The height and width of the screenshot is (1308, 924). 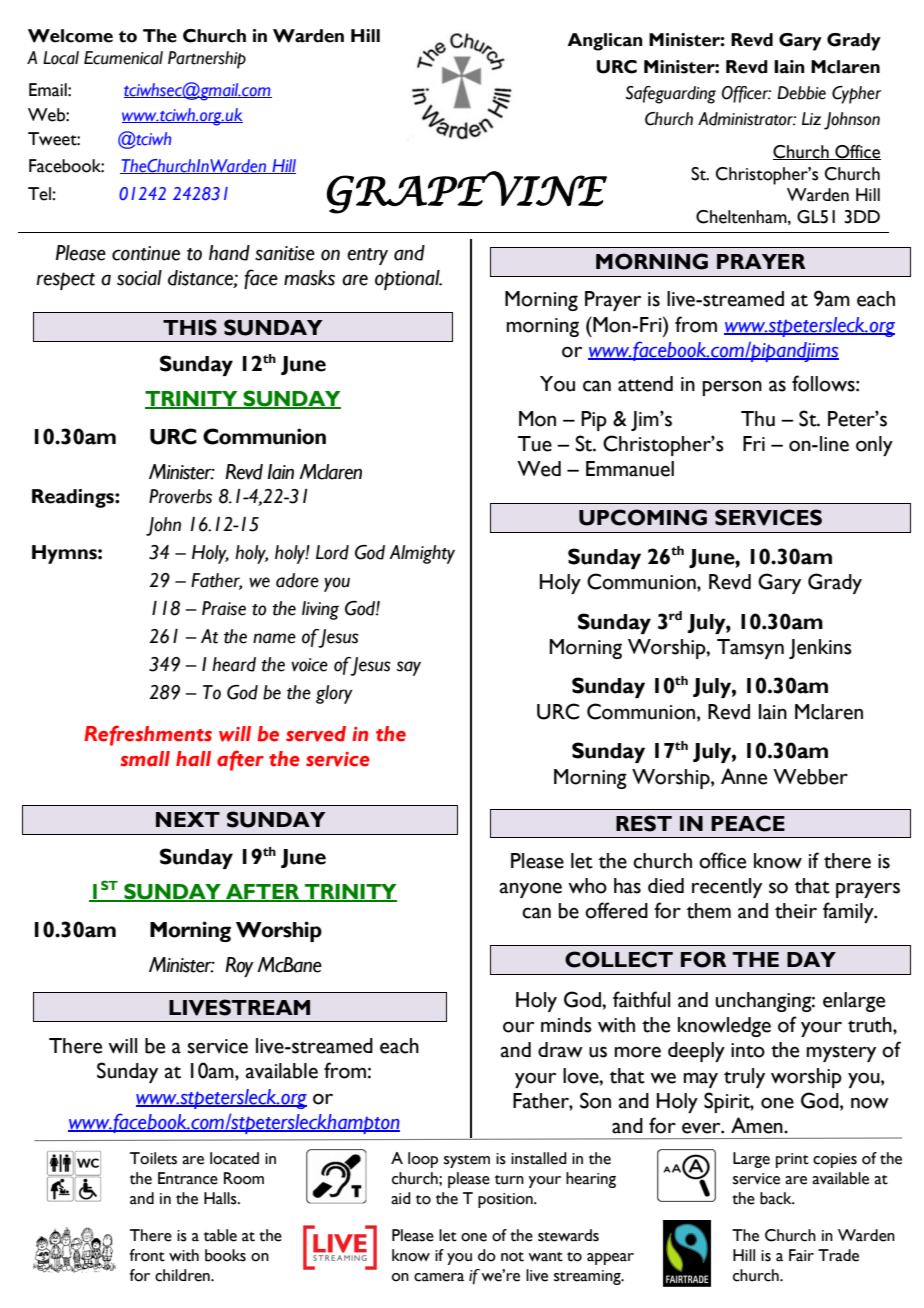 What do you see at coordinates (605, 42) in the screenshot?
I see `Anglican` at bounding box center [605, 42].
